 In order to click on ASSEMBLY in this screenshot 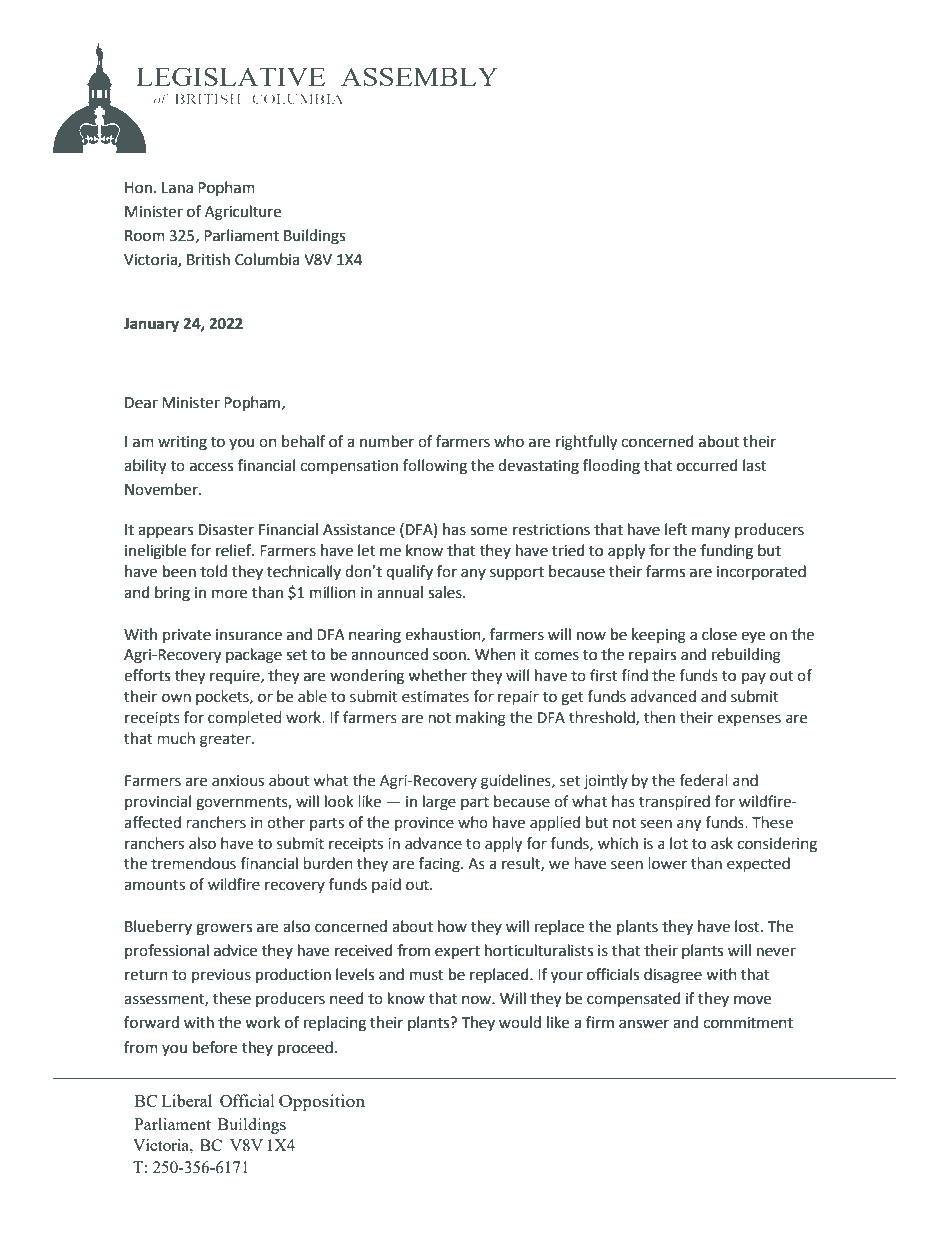, I will do `click(419, 76)`.
